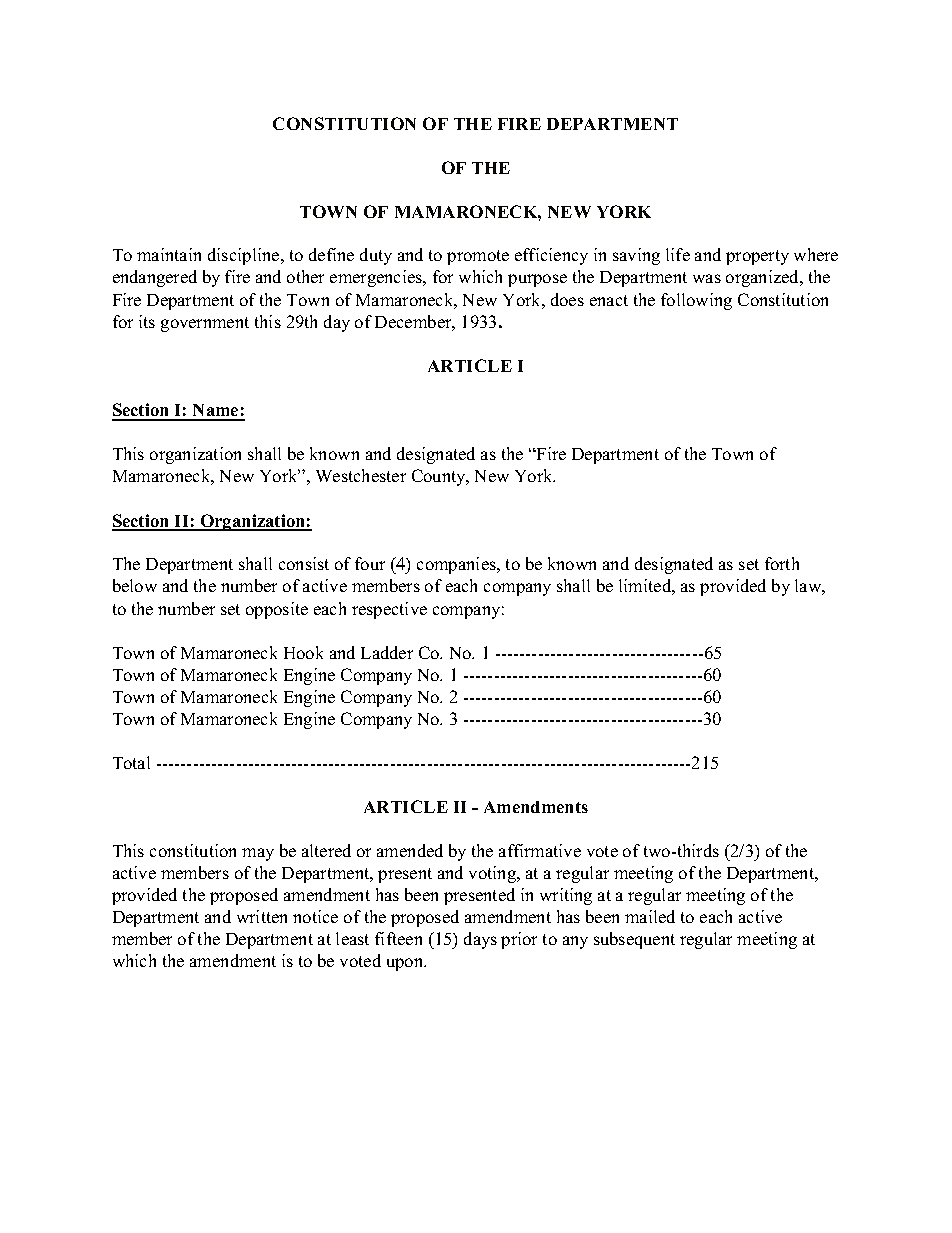 The height and width of the screenshot is (1233, 952). Describe the element at coordinates (480, 940) in the screenshot. I see `days` at that location.
